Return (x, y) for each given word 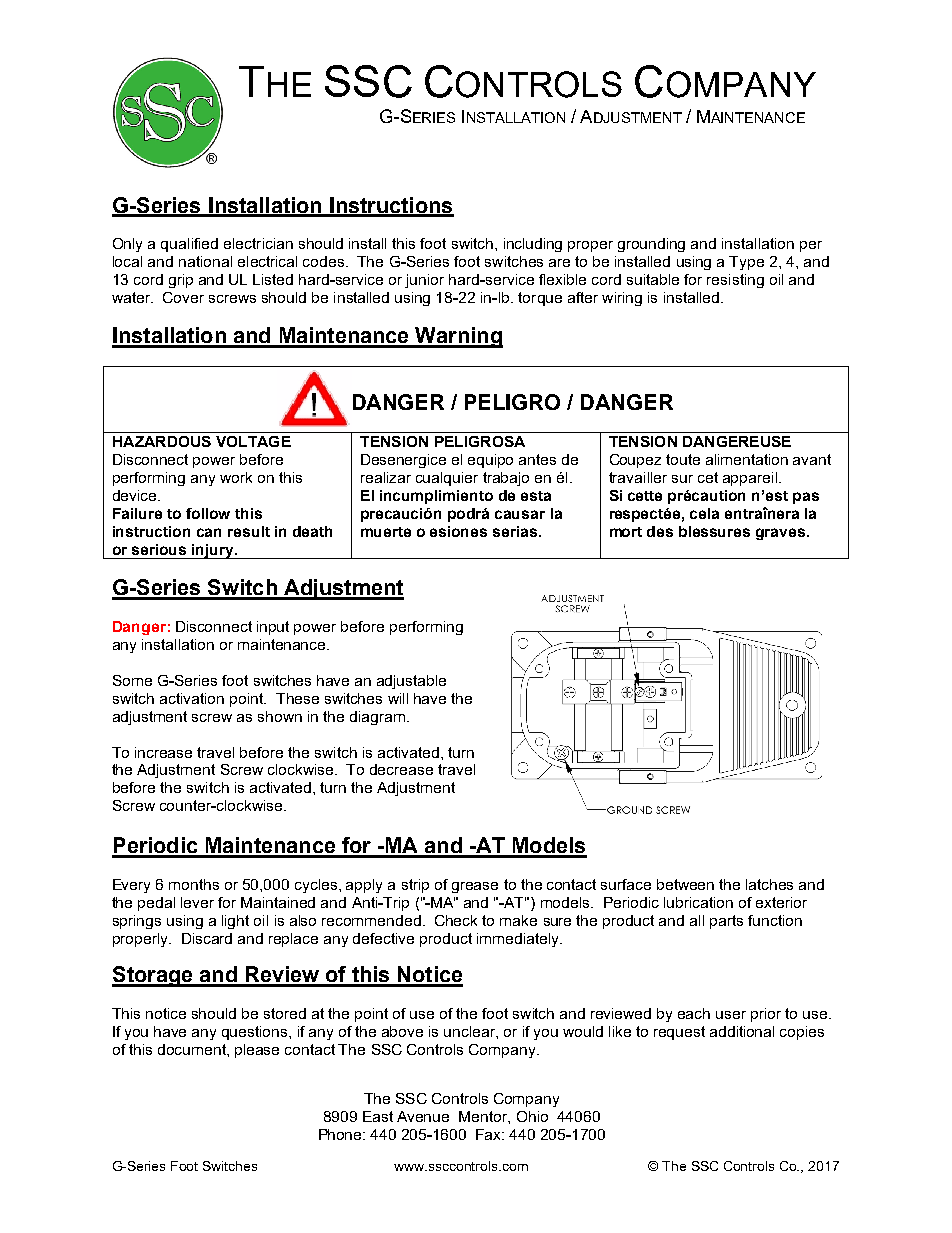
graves (780, 534)
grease (475, 887)
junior (424, 281)
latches (769, 884)
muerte (386, 532)
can (209, 532)
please (257, 1051)
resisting (735, 281)
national (205, 261)
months (194, 884)
